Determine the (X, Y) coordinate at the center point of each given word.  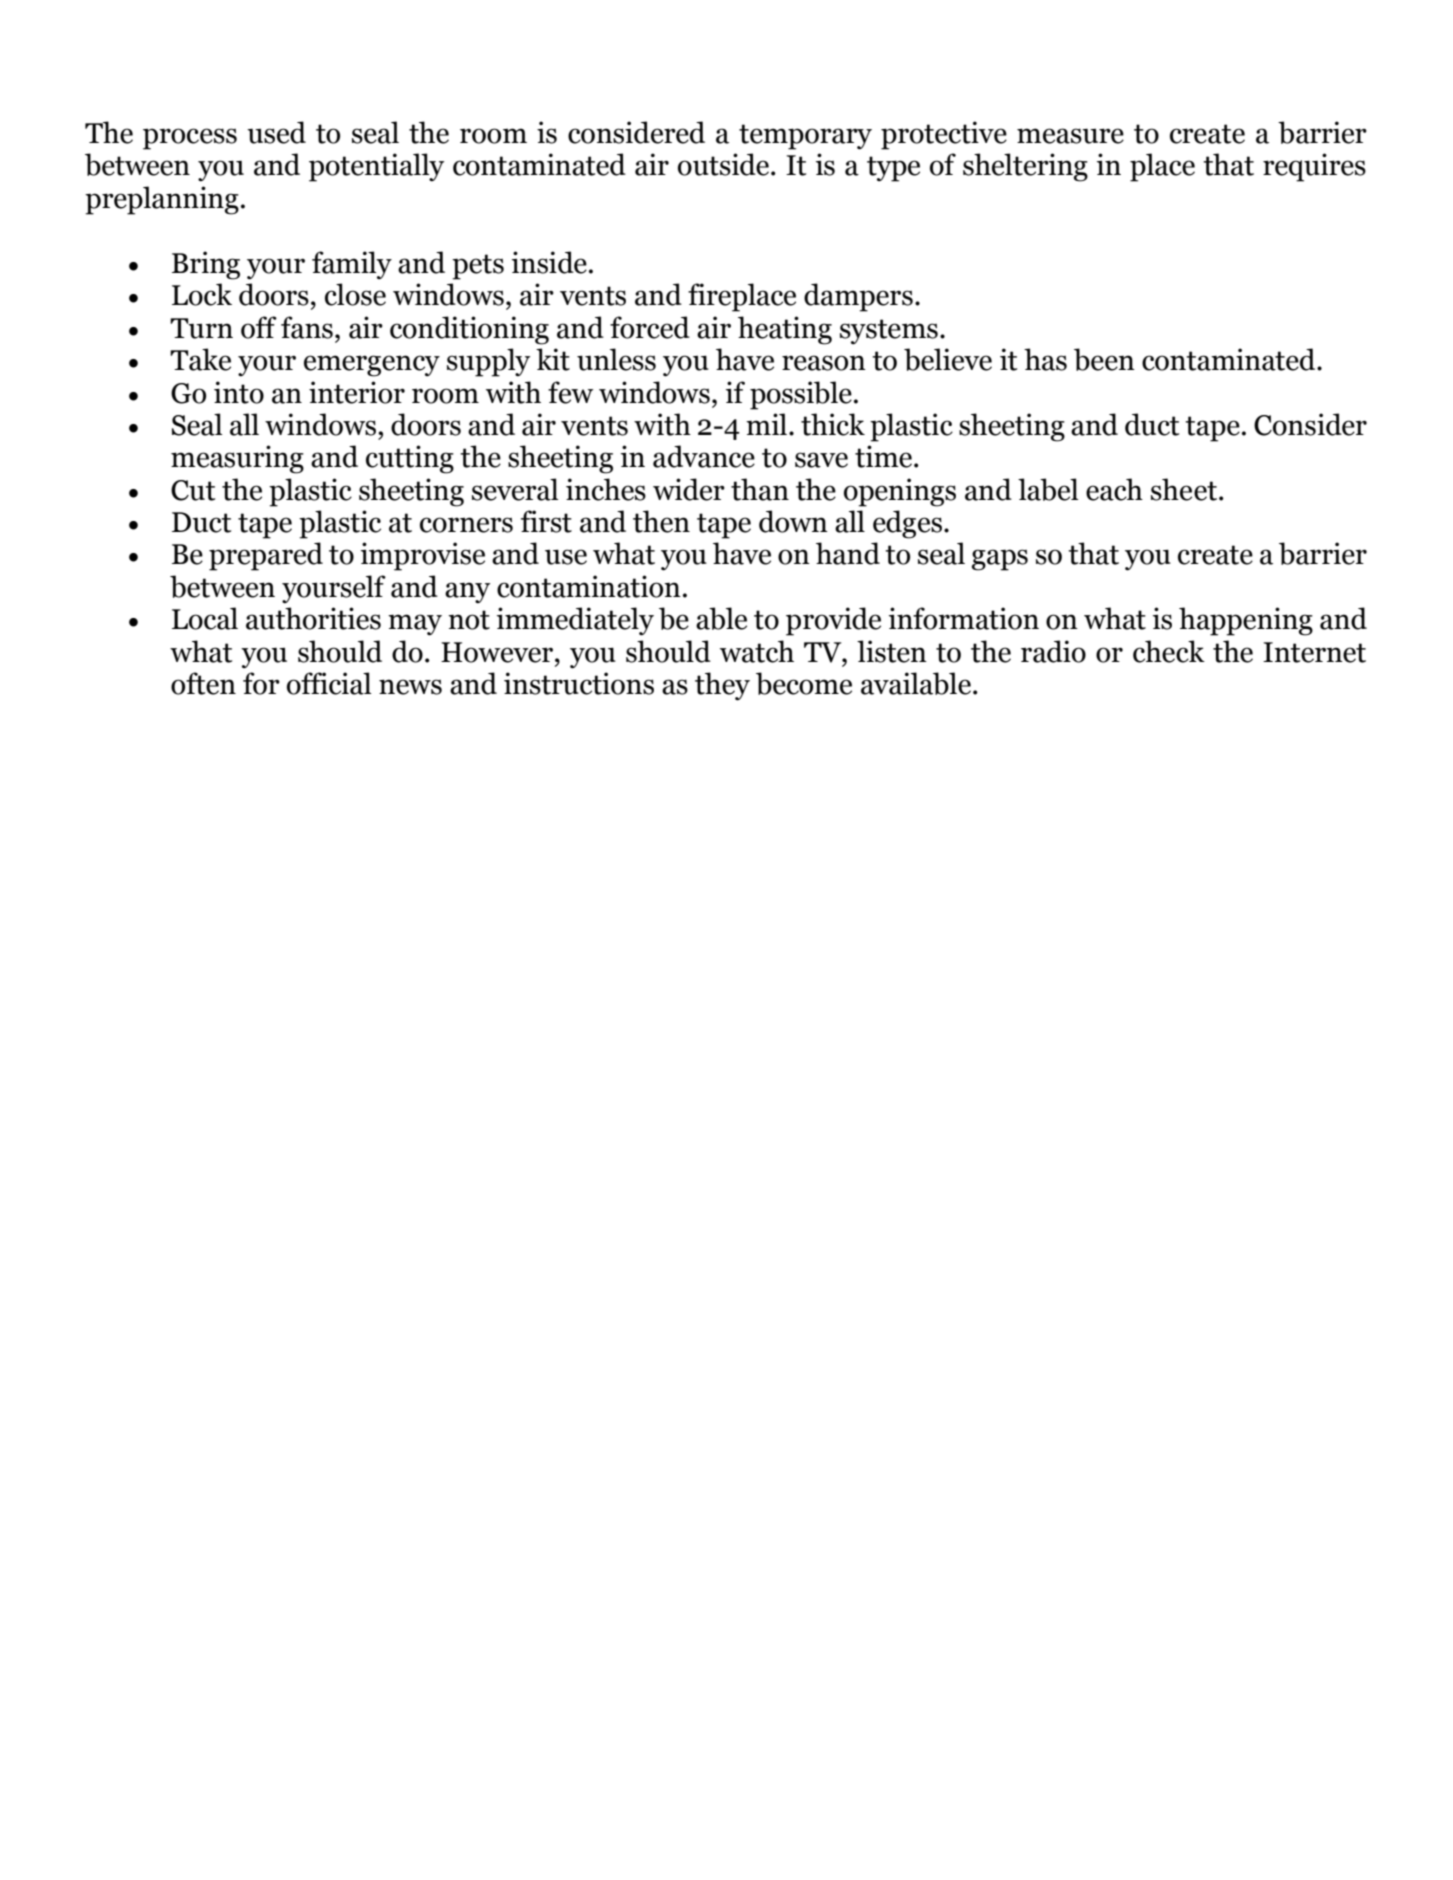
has (1045, 359)
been (1104, 359)
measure (1070, 136)
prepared (266, 556)
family (352, 265)
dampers (858, 297)
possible (801, 395)
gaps (1000, 560)
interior (357, 392)
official (329, 683)
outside (725, 164)
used (276, 132)
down (793, 521)
